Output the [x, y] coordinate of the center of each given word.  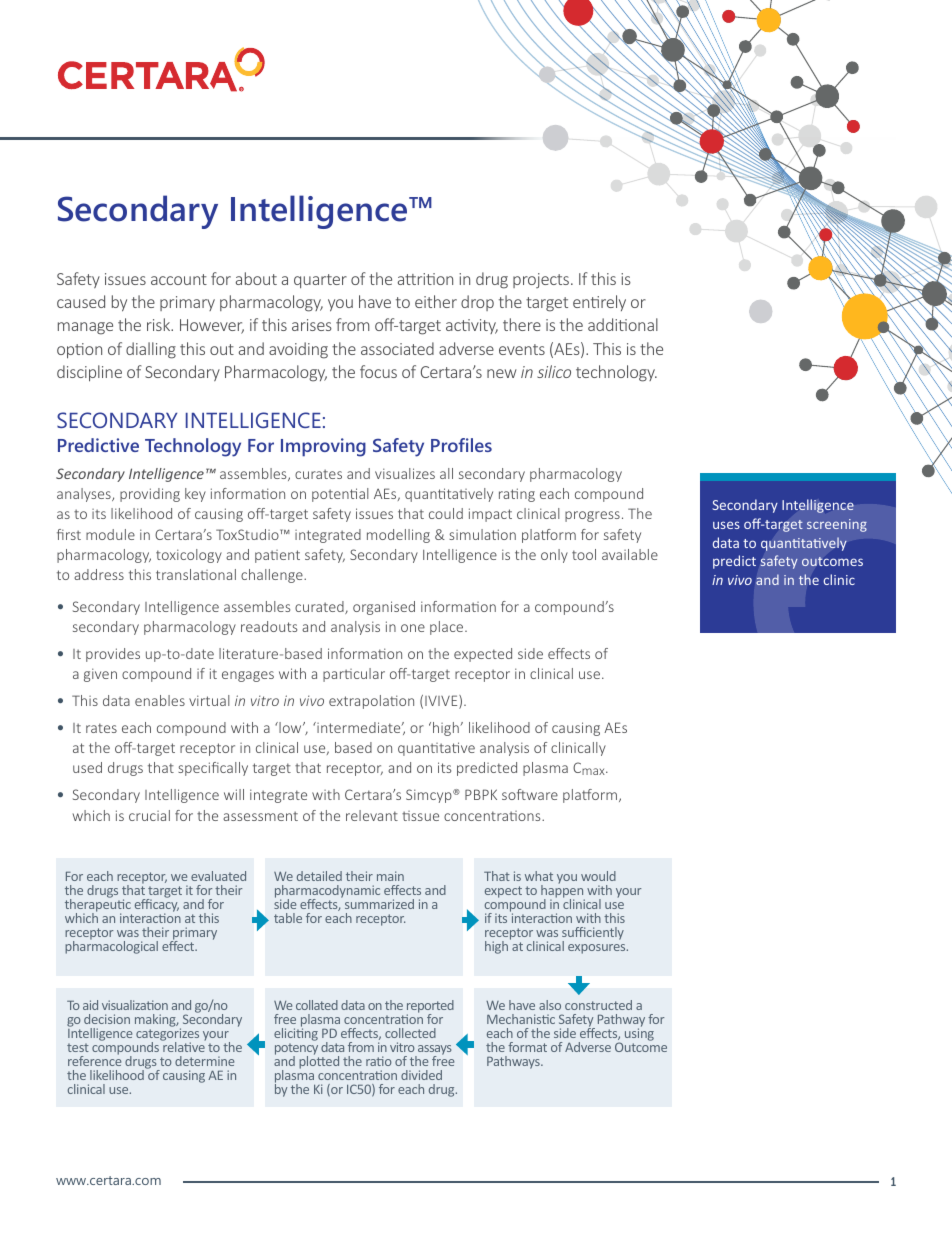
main [390, 876]
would [598, 876]
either [436, 301]
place [448, 628]
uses [726, 525]
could [446, 513]
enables [160, 700]
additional [623, 324]
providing [150, 495]
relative [183, 1046]
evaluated [218, 876]
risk [160, 324]
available [630, 554]
